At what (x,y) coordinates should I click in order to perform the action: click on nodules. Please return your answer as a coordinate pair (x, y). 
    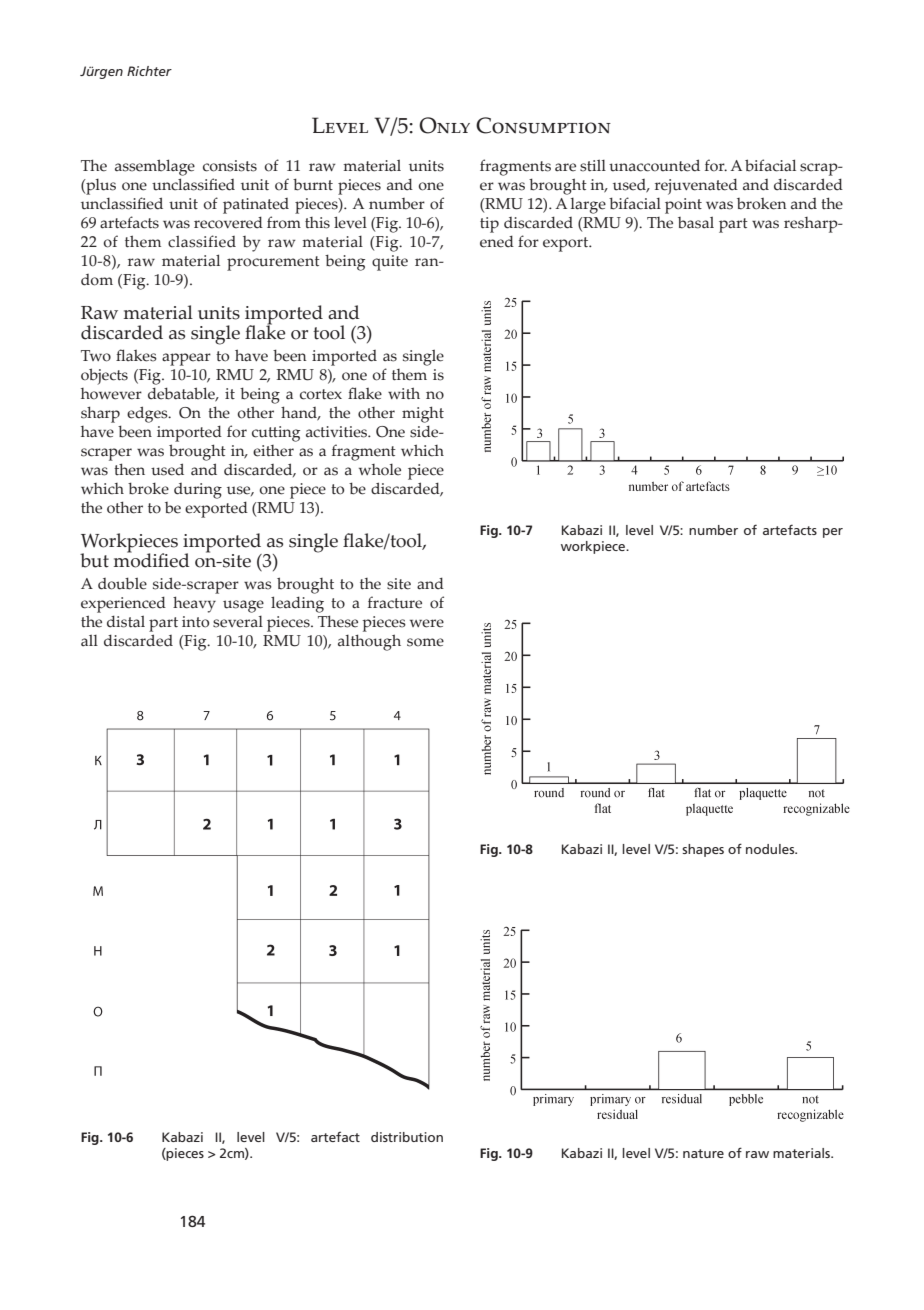
    Looking at the image, I should click on (771, 849).
